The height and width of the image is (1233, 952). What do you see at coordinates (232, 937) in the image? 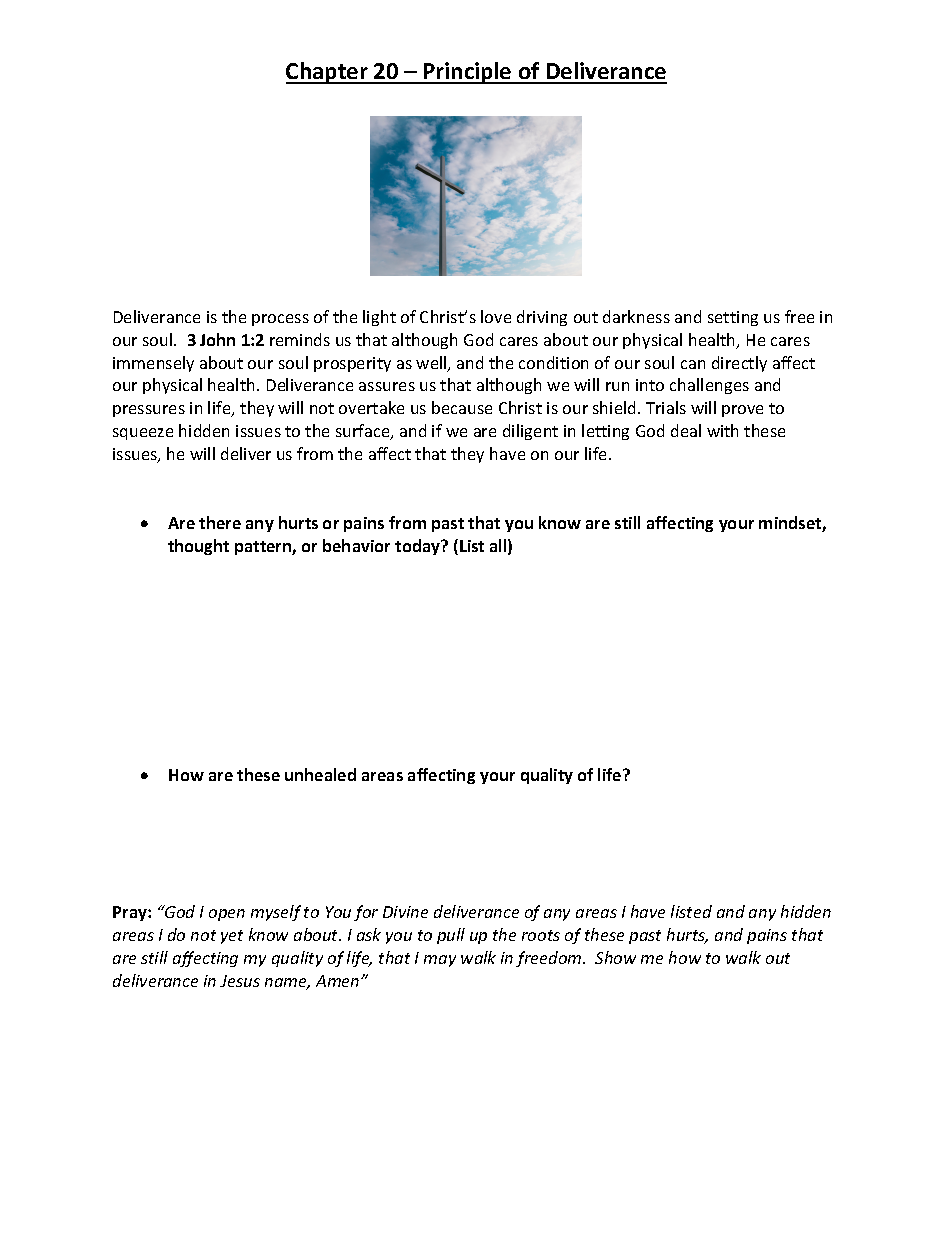
I see `yet` at bounding box center [232, 937].
